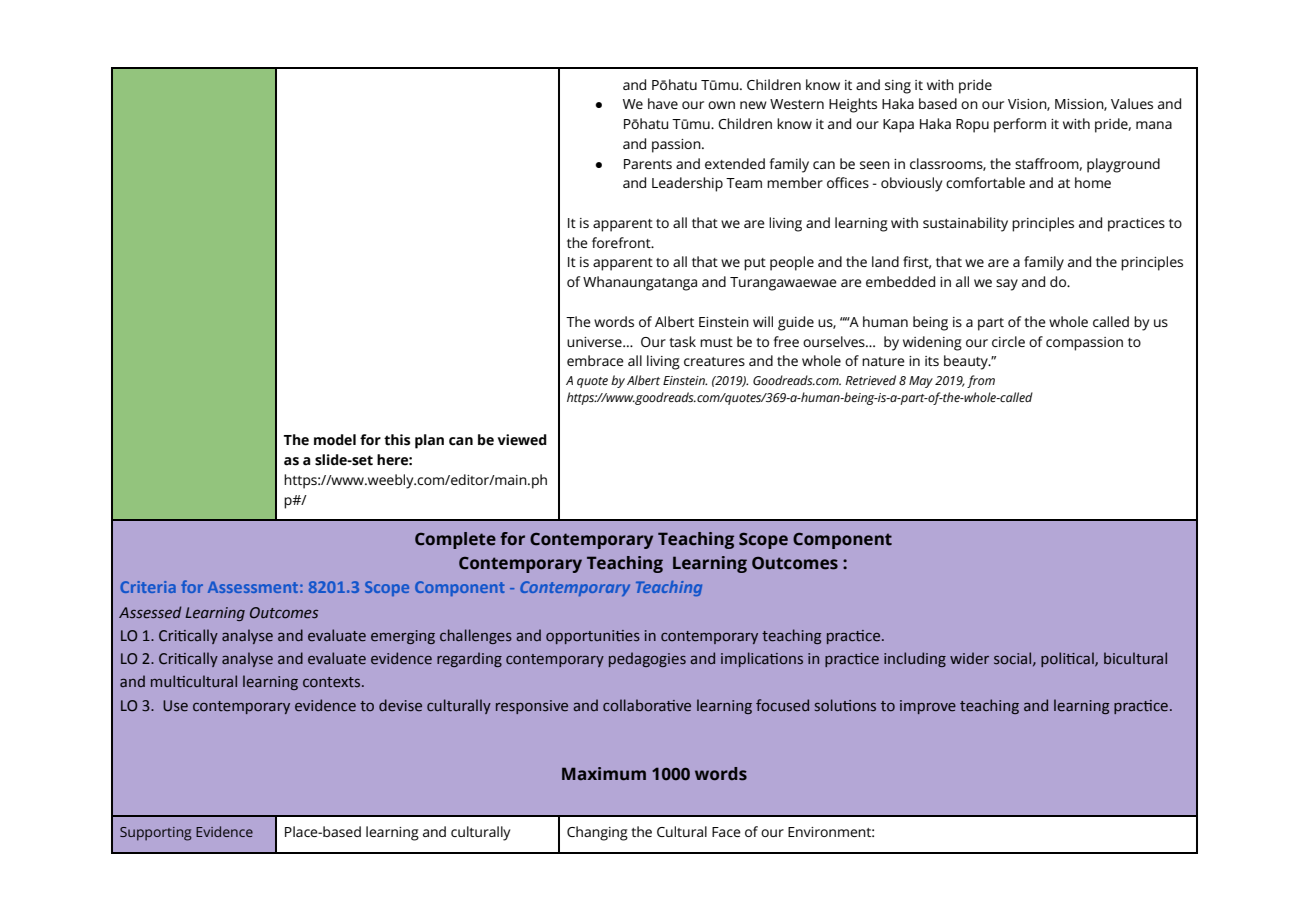 The height and width of the document is (924, 1308). Describe the element at coordinates (1020, 125) in the document. I see `perform` at that location.
